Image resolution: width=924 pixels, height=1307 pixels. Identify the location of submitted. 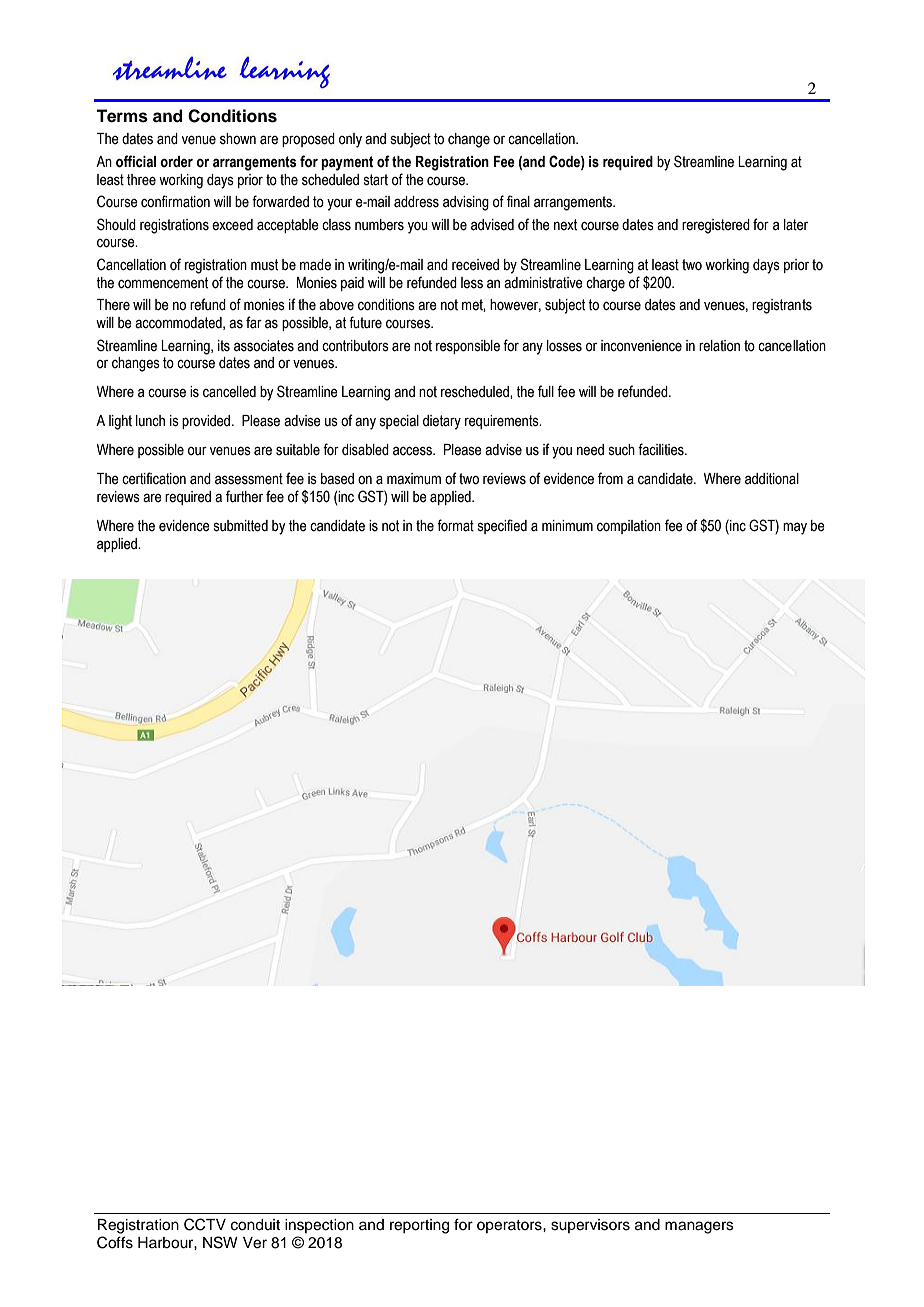
(241, 526).
